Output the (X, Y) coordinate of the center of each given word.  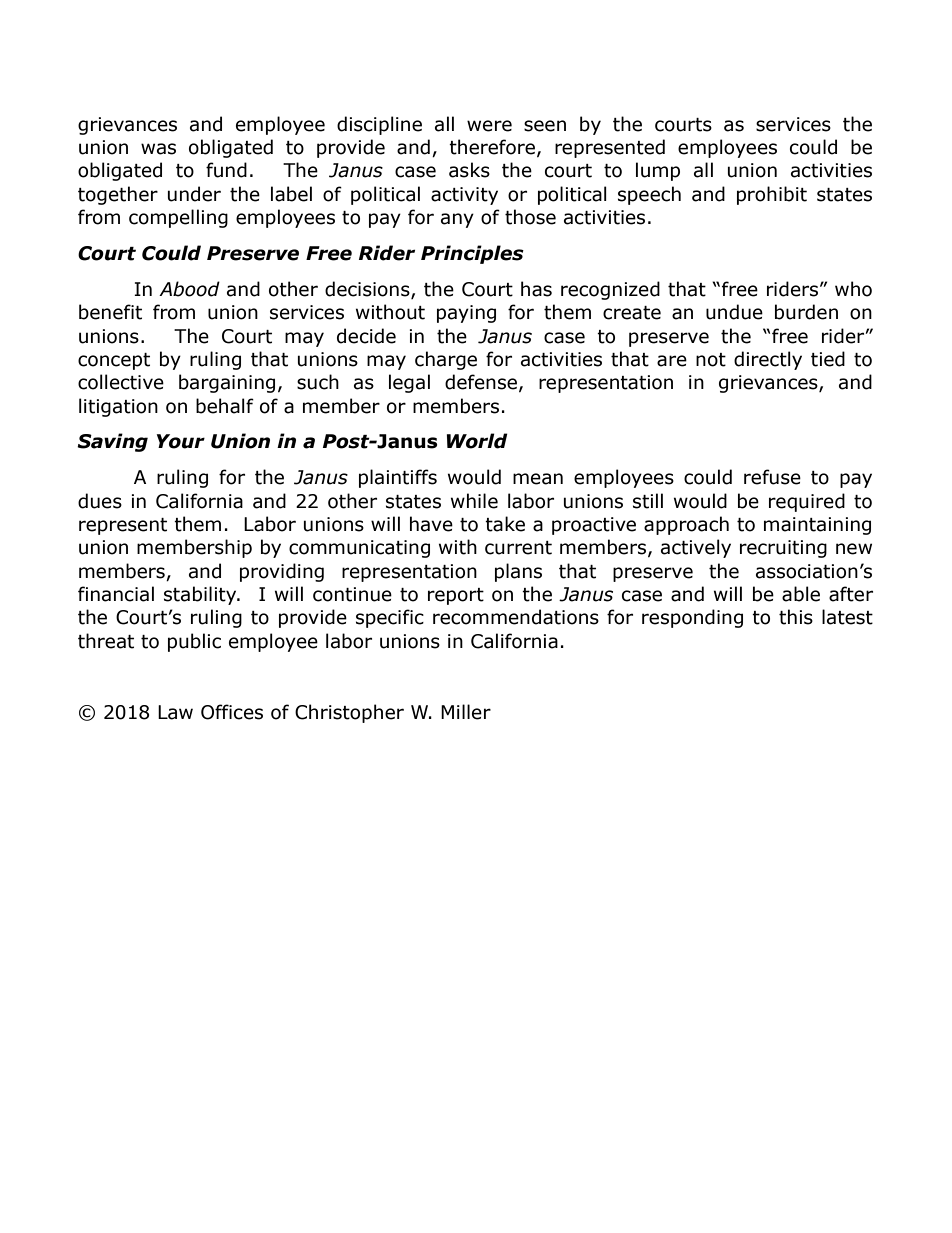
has (536, 289)
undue (734, 312)
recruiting (783, 549)
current (518, 548)
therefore (492, 147)
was (158, 149)
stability (201, 595)
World (477, 441)
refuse (772, 477)
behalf (225, 406)
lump (658, 171)
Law (175, 712)
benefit (110, 312)
